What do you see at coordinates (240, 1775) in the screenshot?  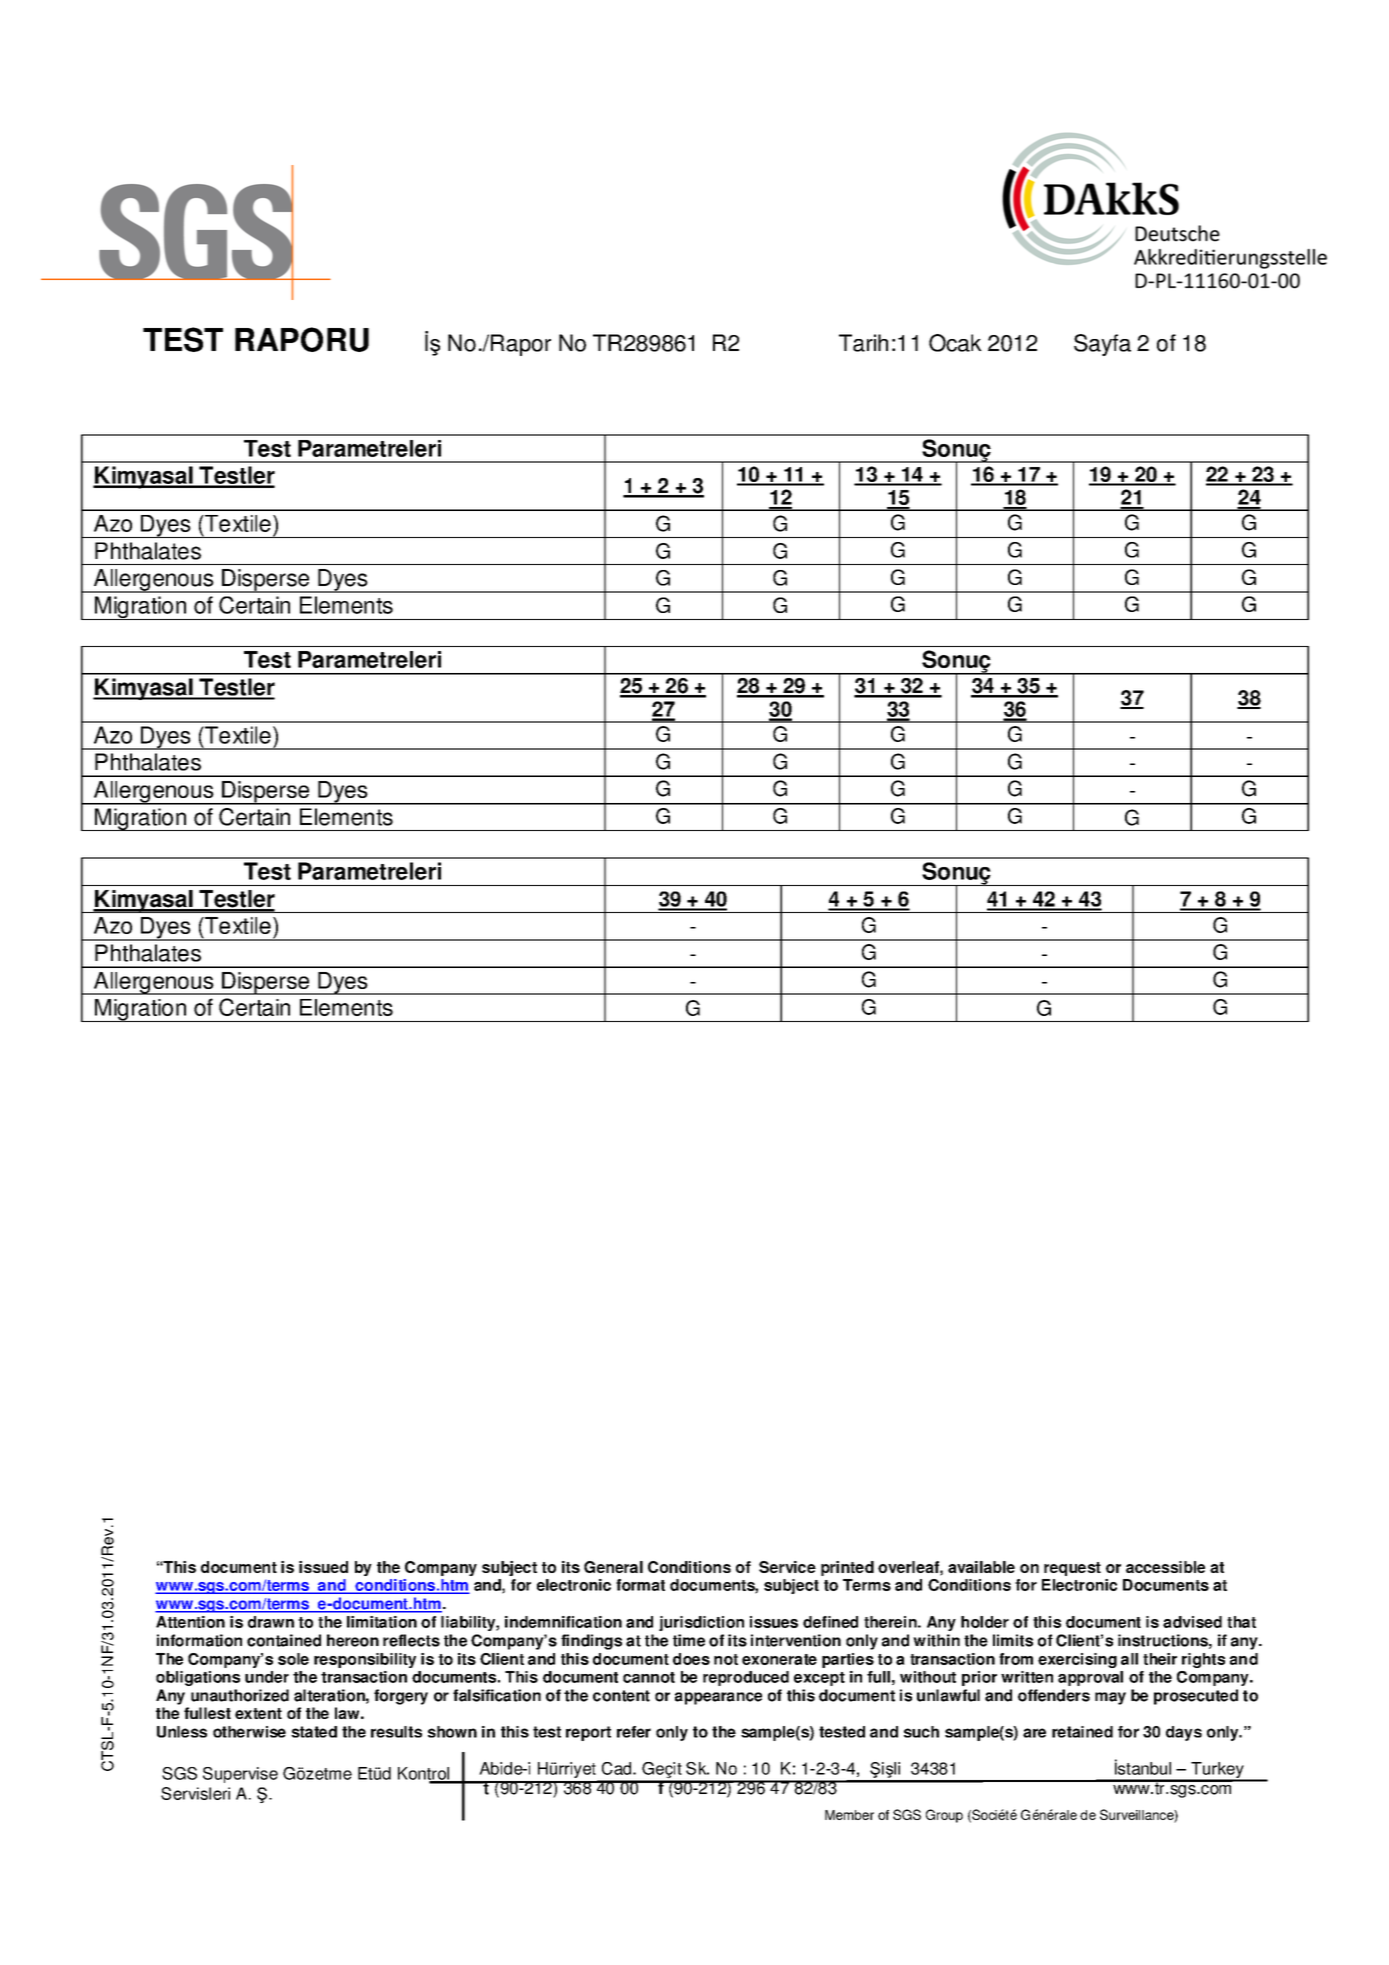 I see `Supervise` at bounding box center [240, 1775].
